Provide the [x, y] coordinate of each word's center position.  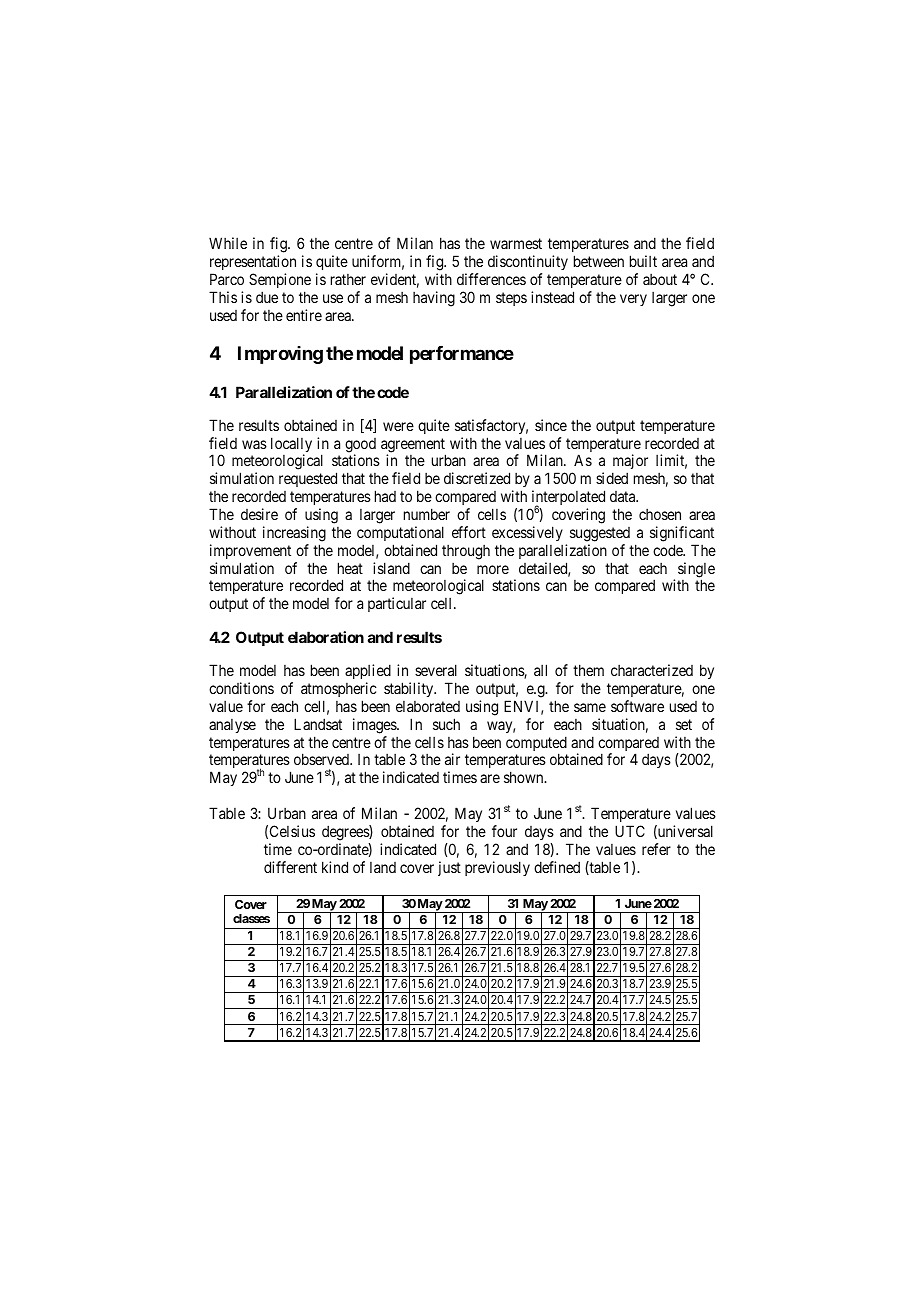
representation [253, 262]
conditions [241, 688]
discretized [477, 478]
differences [491, 279]
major [630, 463]
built [643, 261]
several [436, 670]
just [449, 868]
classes [251, 918]
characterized [652, 670]
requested [308, 479]
